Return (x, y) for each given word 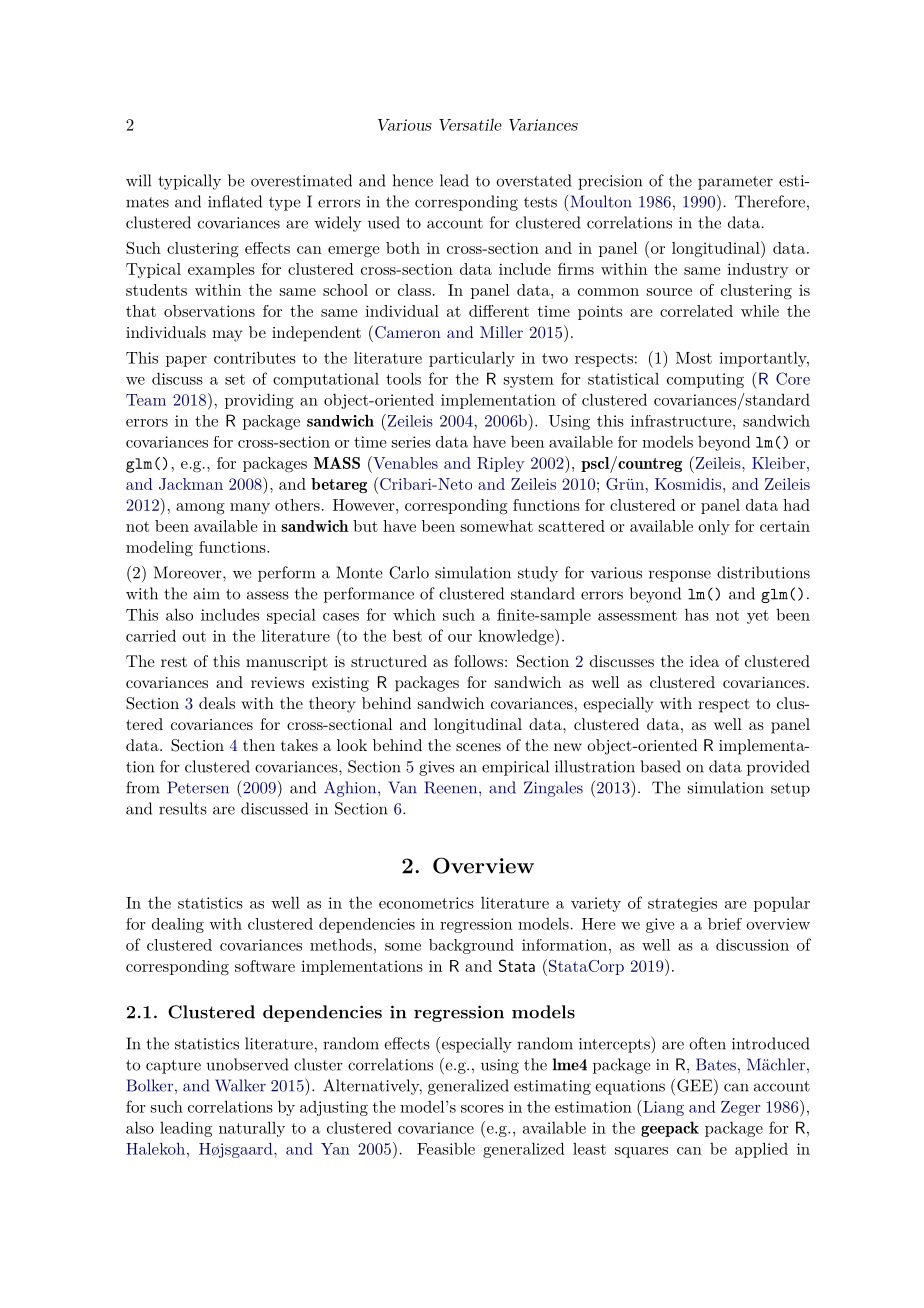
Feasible (446, 1148)
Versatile (470, 125)
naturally (252, 1129)
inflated (235, 201)
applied (761, 1150)
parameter (735, 183)
